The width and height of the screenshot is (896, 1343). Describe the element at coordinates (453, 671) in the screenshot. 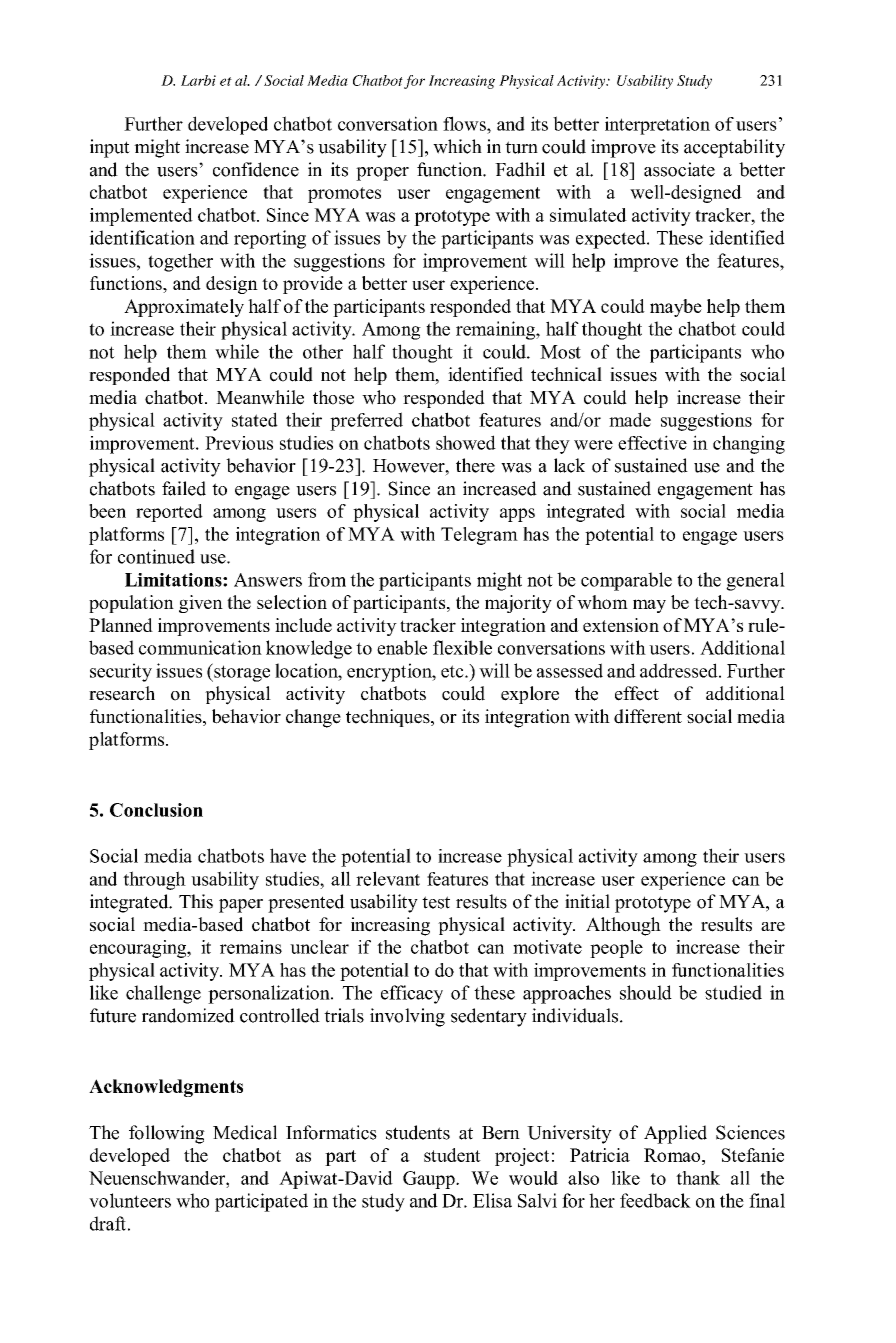

I see `etc` at that location.
